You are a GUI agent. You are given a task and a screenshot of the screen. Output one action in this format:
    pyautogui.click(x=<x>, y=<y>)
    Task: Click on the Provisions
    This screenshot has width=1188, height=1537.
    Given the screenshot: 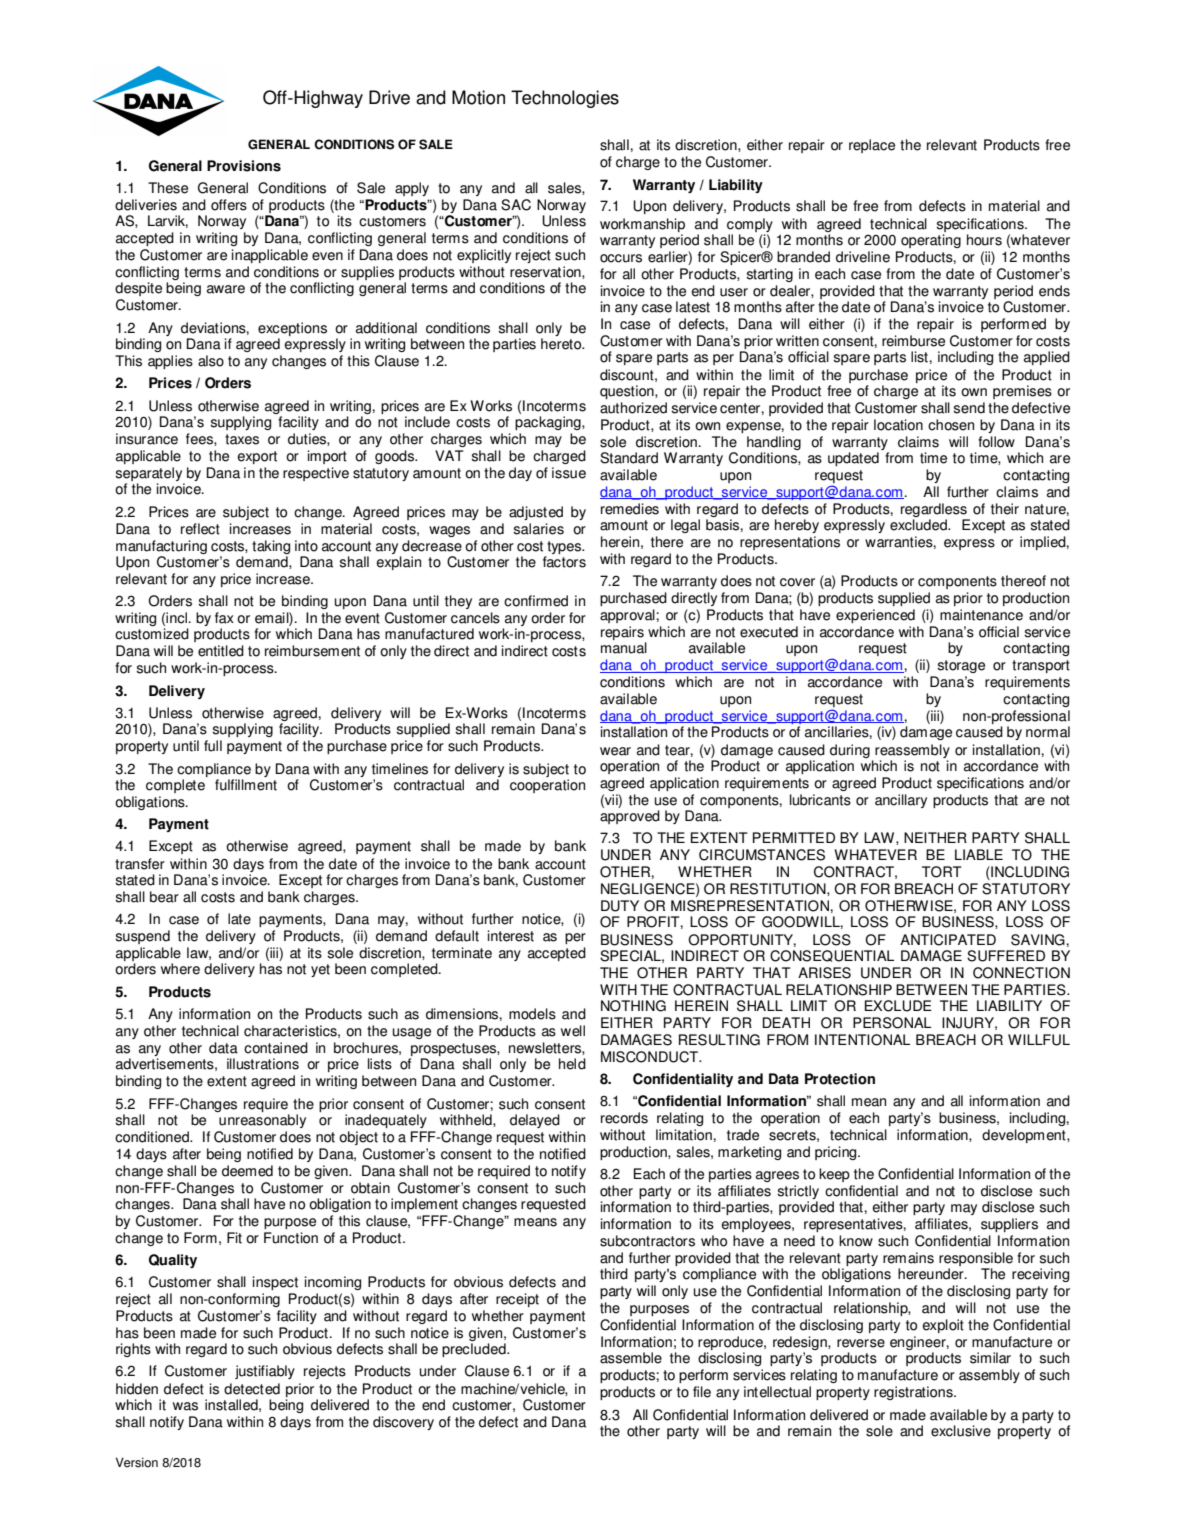 What is the action you would take?
    pyautogui.click(x=244, y=166)
